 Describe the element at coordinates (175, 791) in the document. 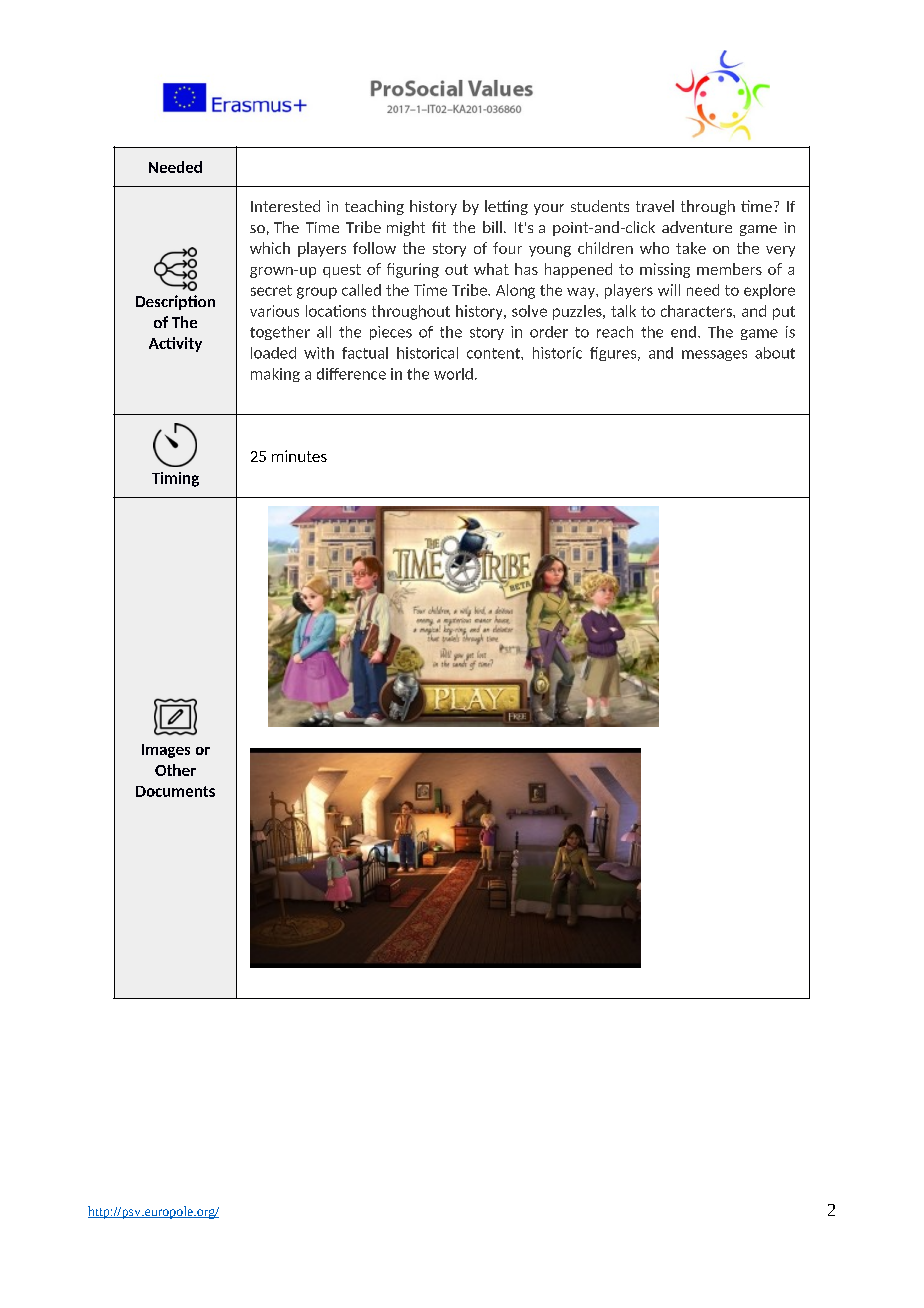

I see `Documents` at that location.
